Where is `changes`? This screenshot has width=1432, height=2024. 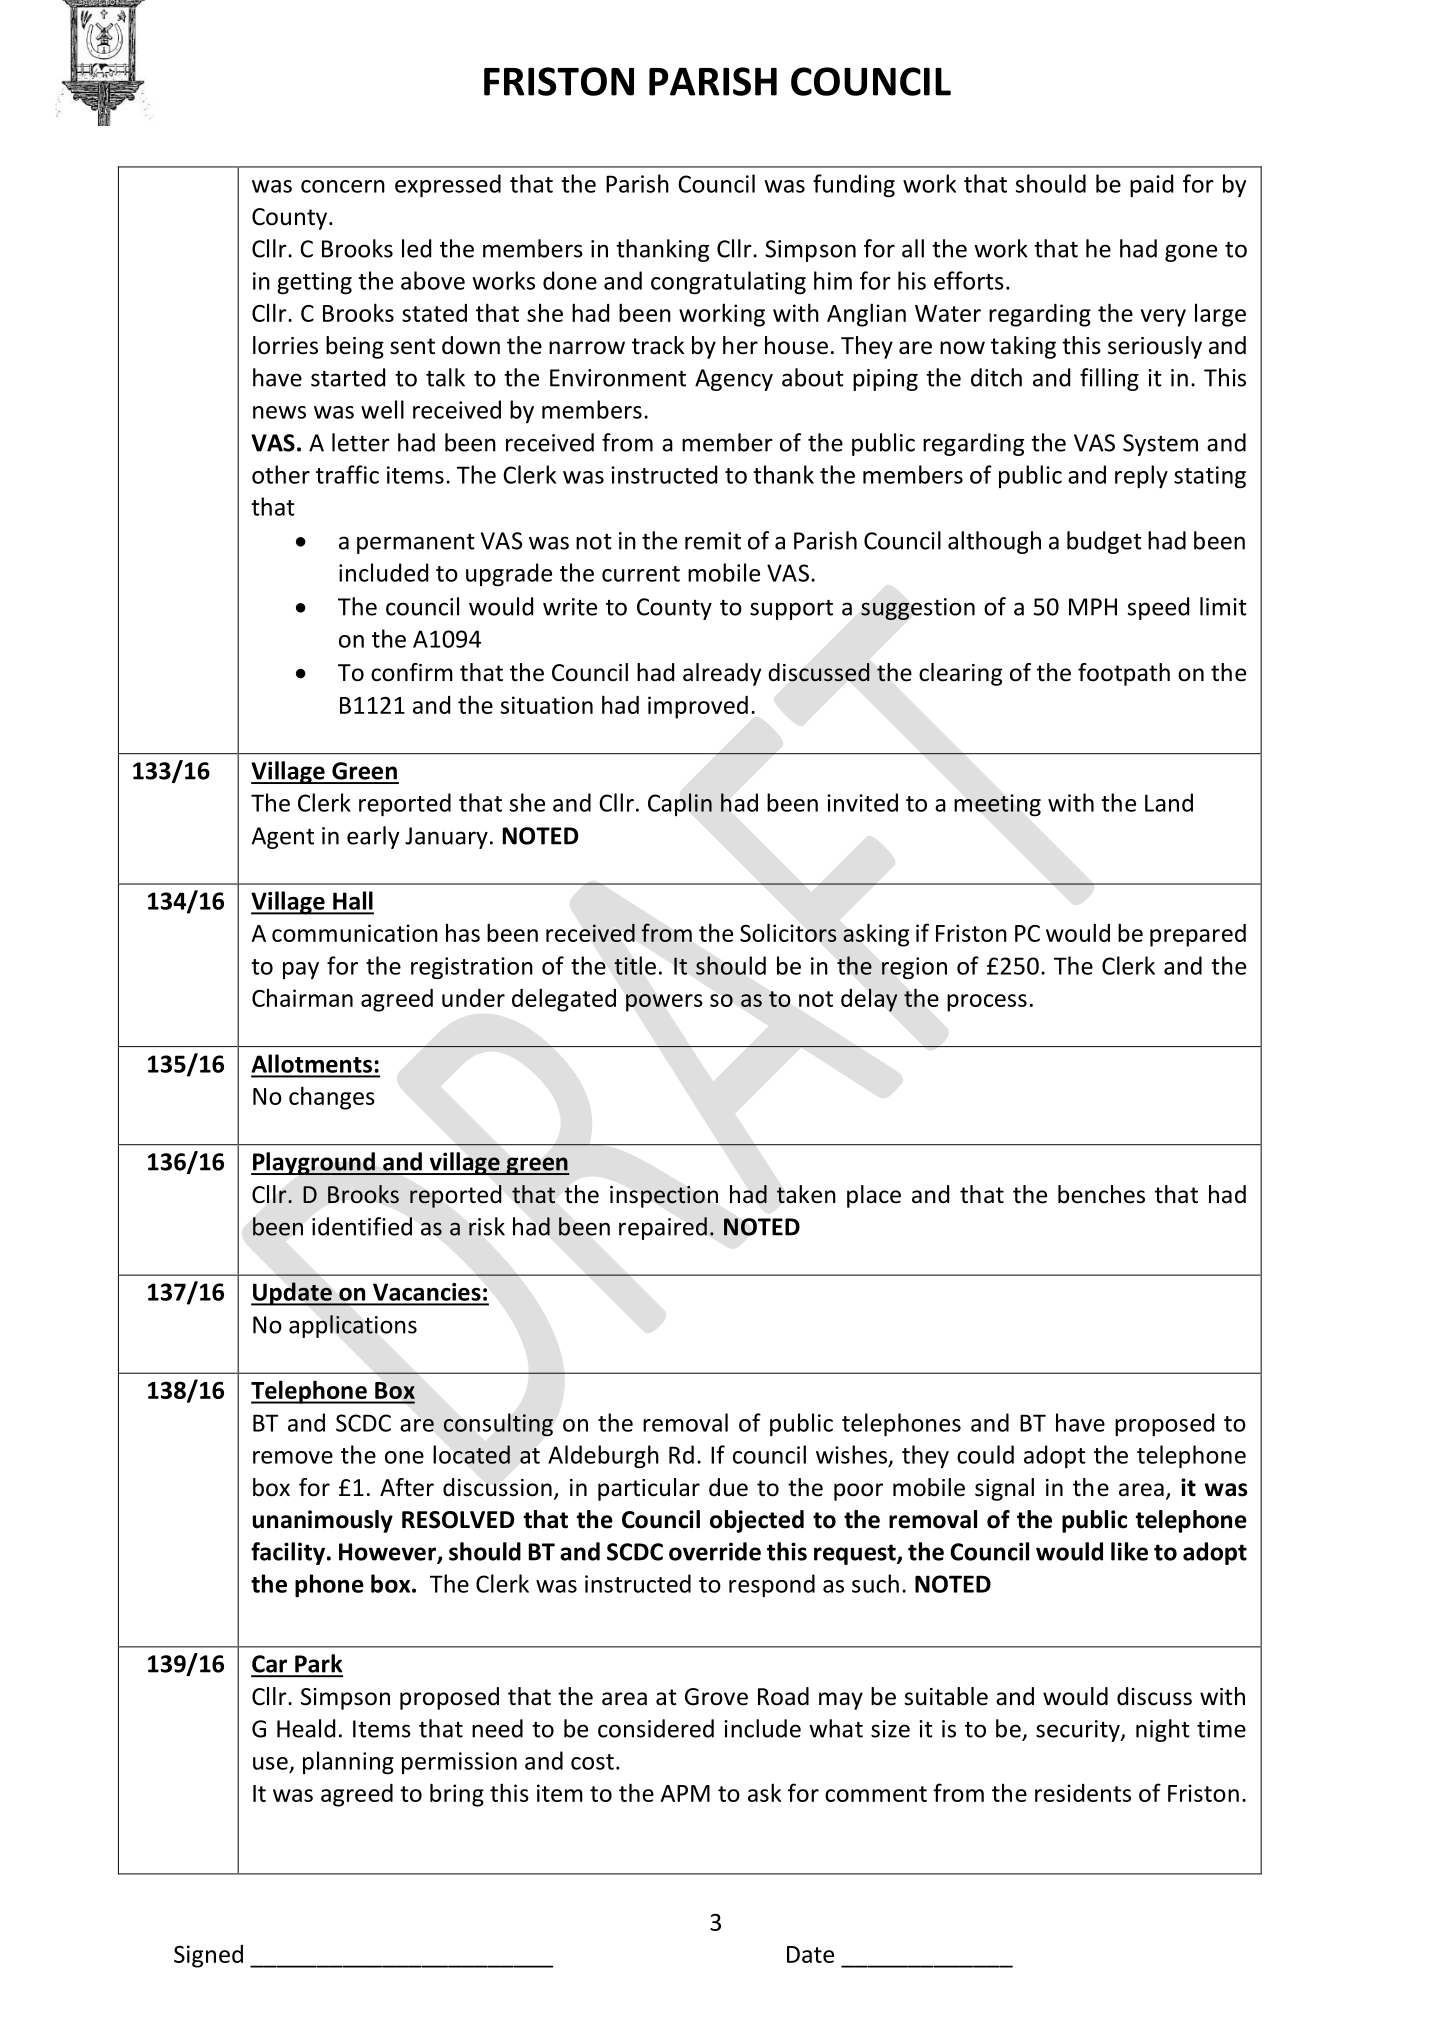
changes is located at coordinates (332, 1098).
